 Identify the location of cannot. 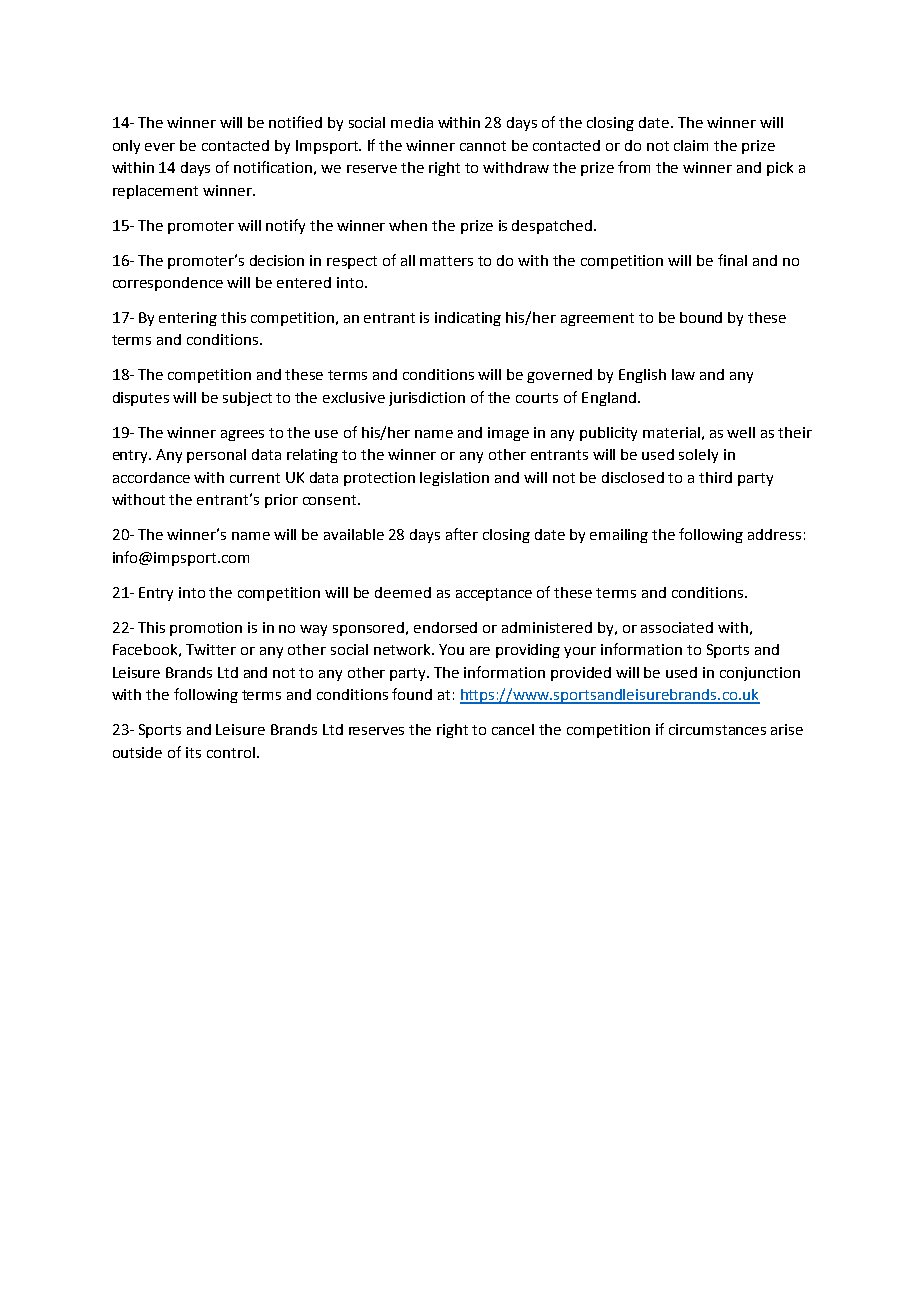
(483, 146).
